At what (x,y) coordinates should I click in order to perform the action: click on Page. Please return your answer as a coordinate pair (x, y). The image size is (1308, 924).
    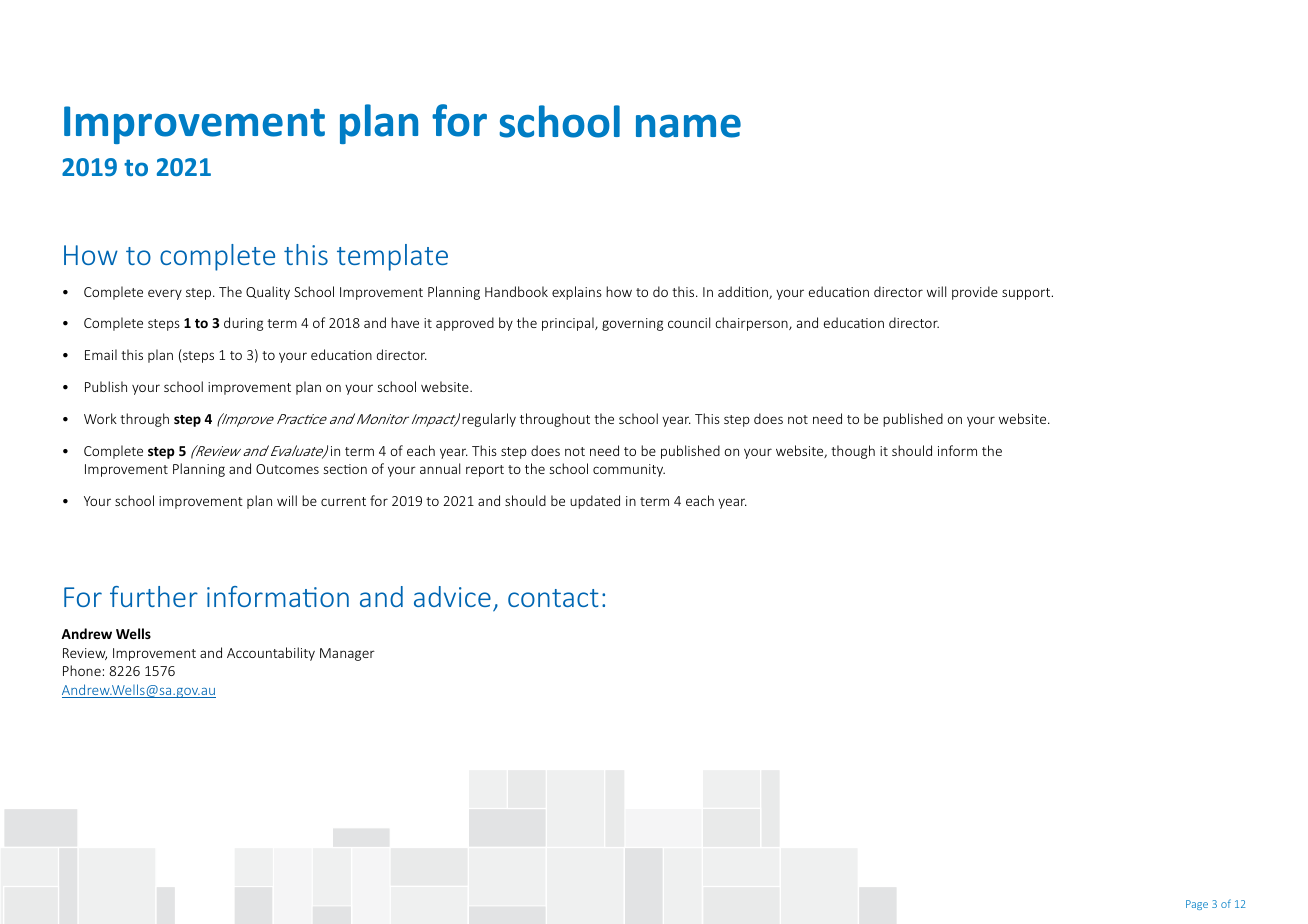
    Looking at the image, I should click on (1197, 905).
